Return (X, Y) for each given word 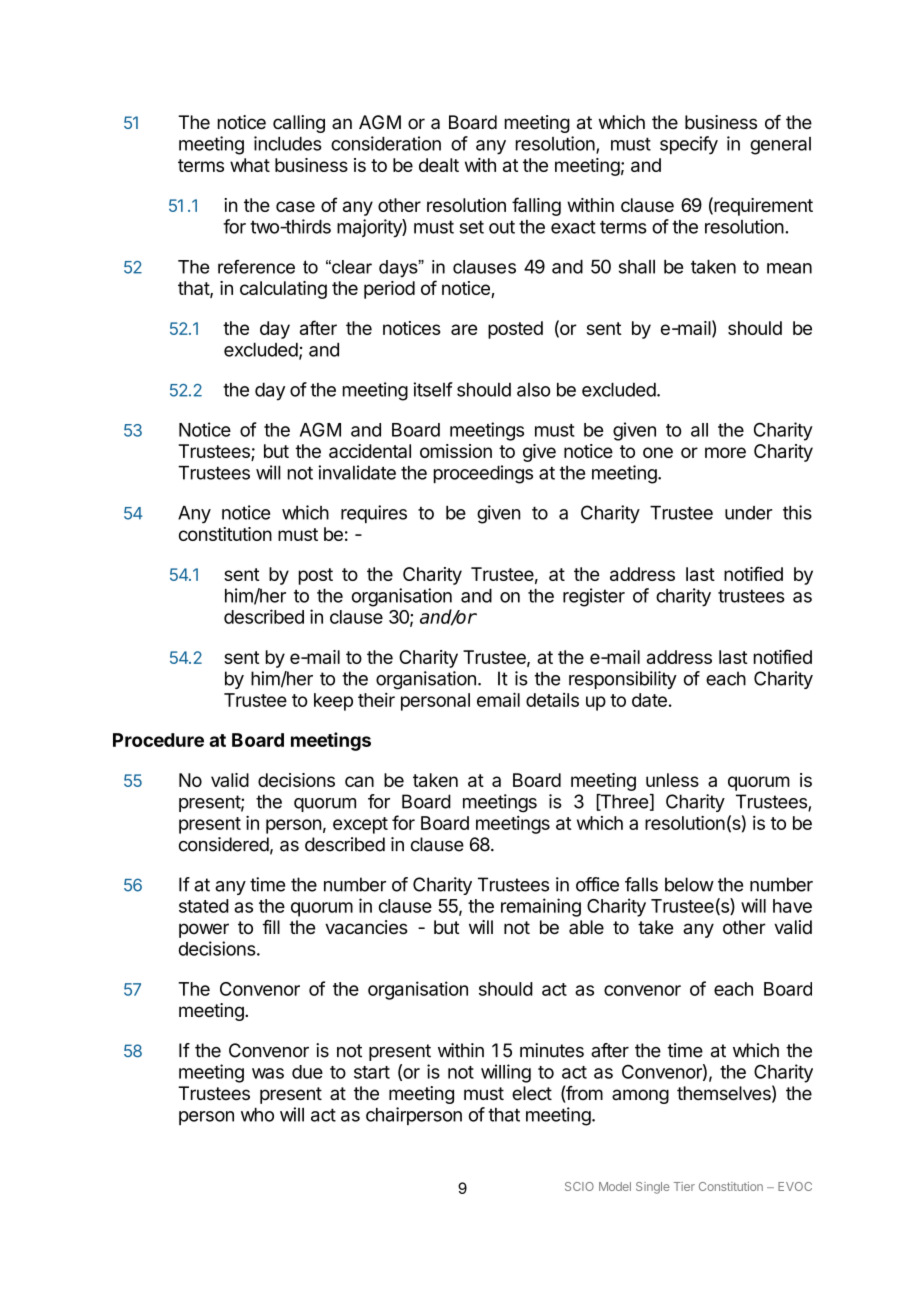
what (250, 165)
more (725, 452)
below (689, 884)
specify (689, 145)
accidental (370, 451)
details (552, 700)
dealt (439, 165)
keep (333, 702)
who (257, 1115)
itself (433, 389)
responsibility (623, 680)
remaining (541, 907)
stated (204, 906)
